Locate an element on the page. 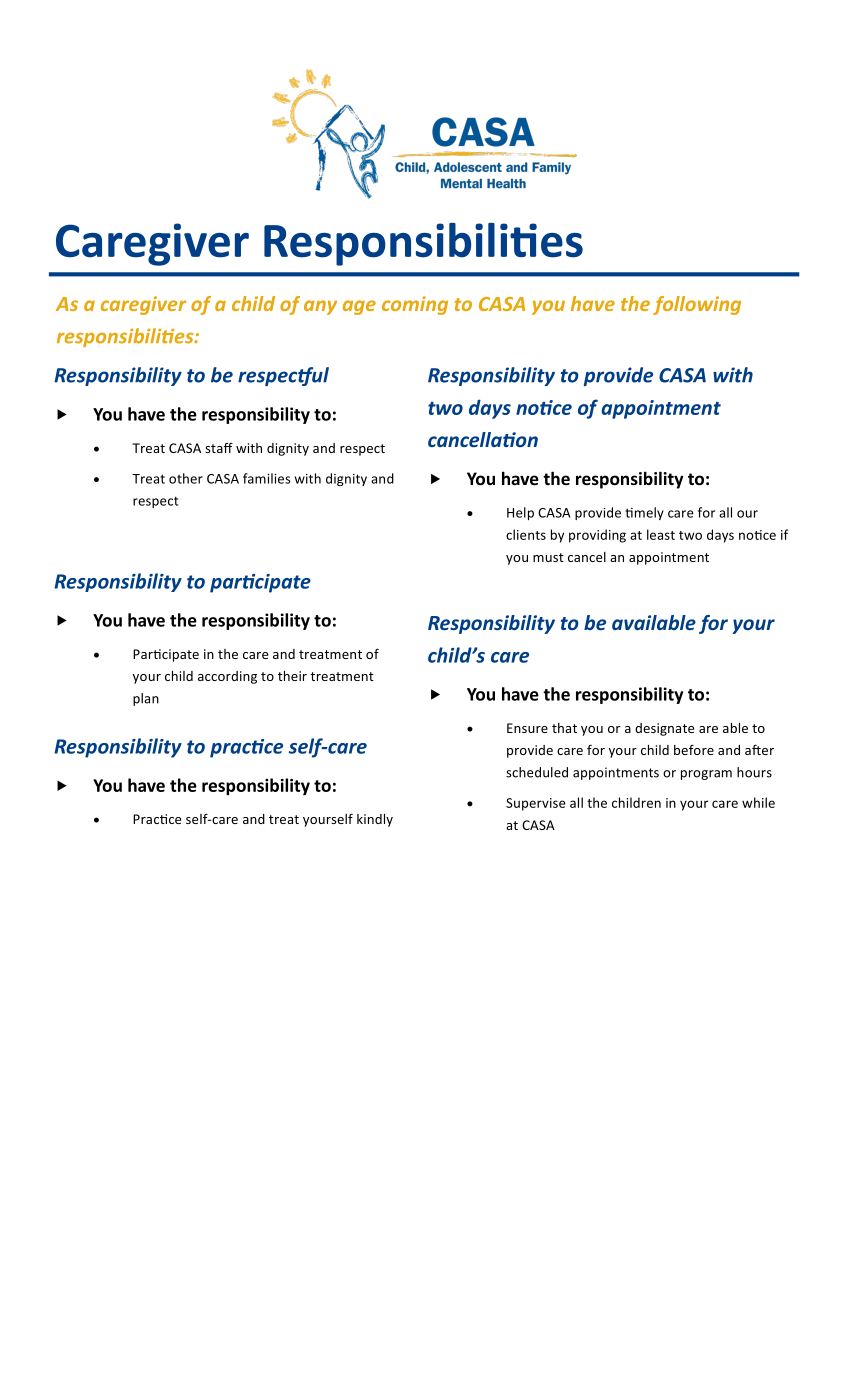  Ensure is located at coordinates (527, 728).
